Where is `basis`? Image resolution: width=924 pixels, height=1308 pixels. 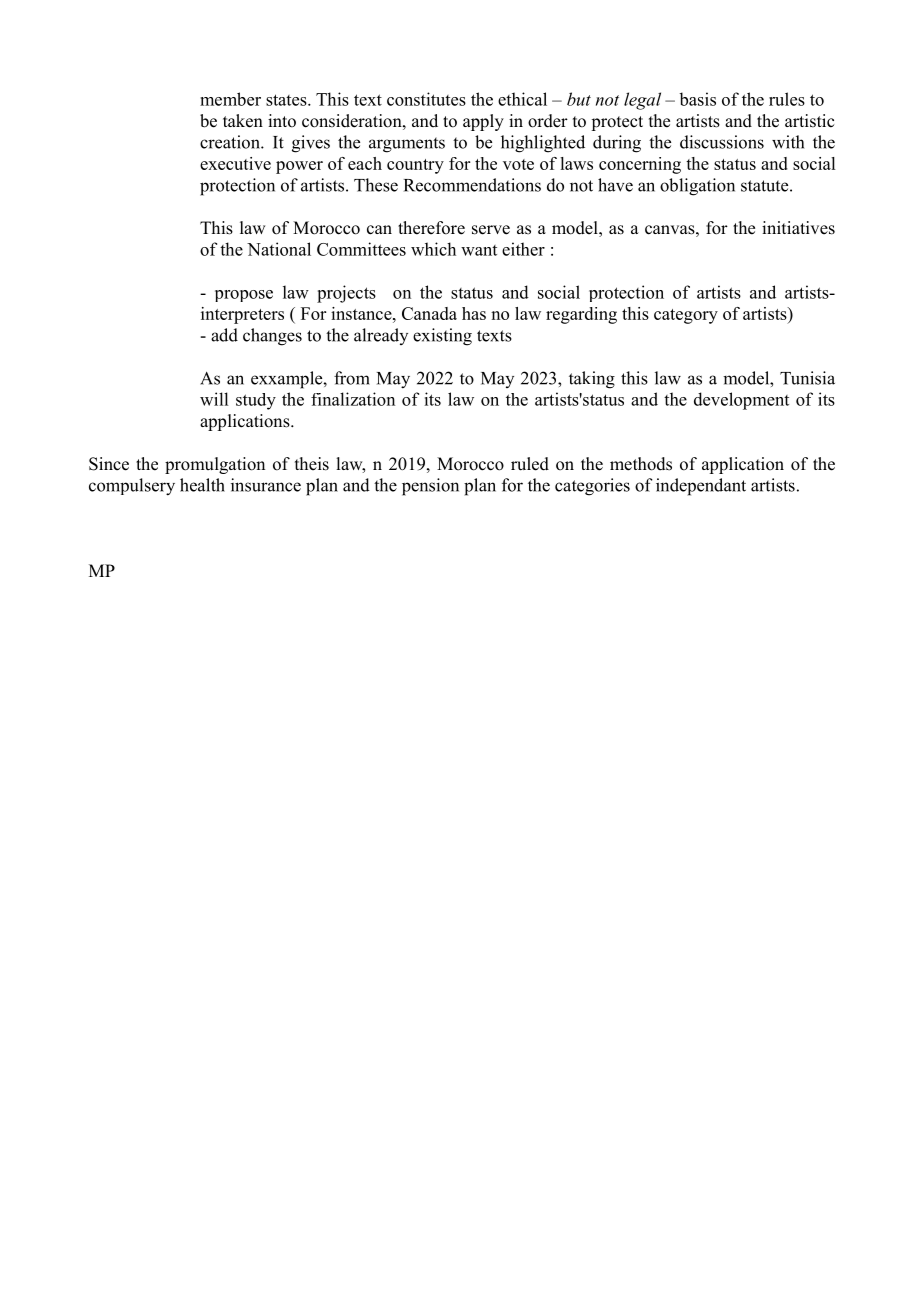
basis is located at coordinates (697, 99).
